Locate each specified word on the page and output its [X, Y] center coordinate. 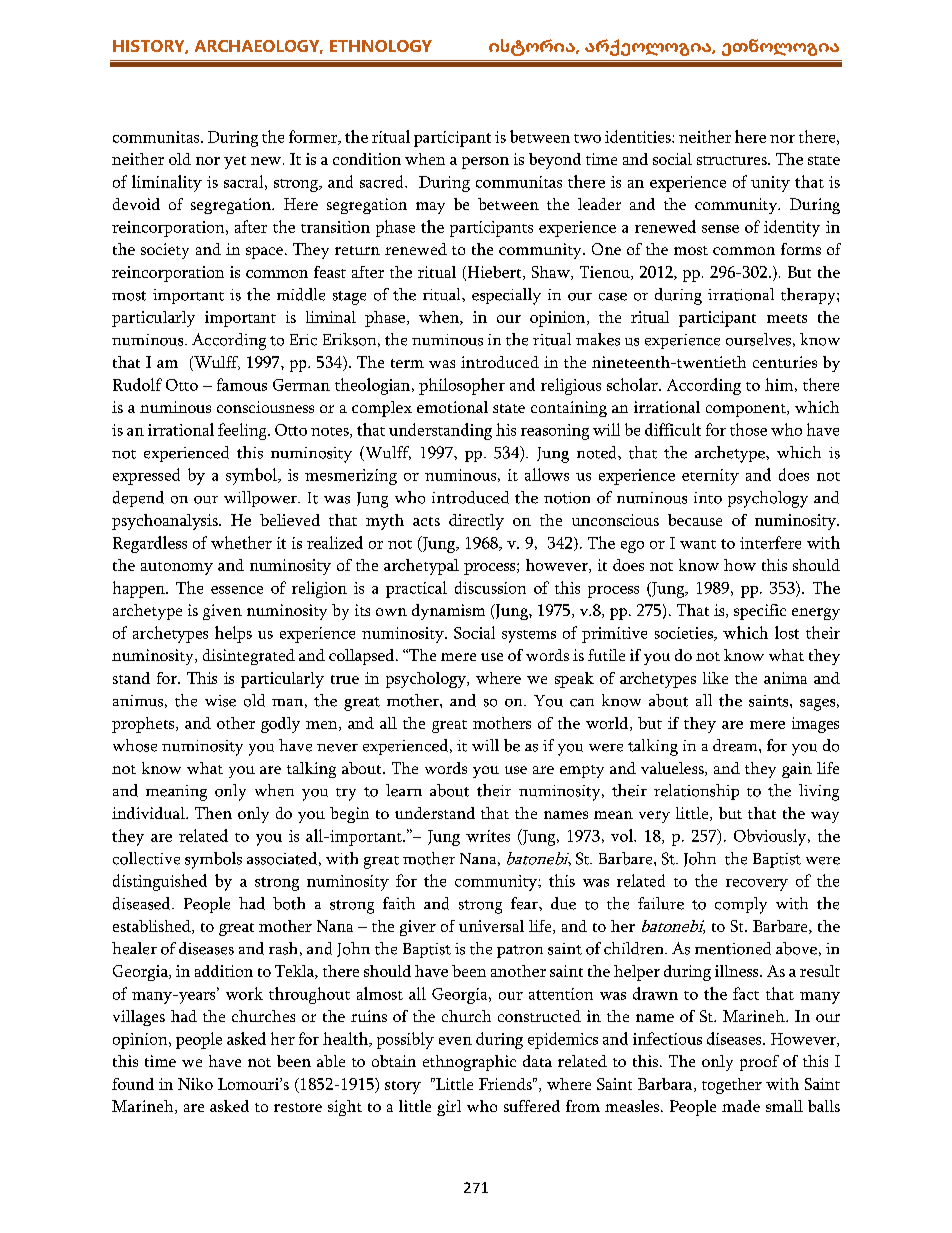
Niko [195, 1084]
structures [733, 160]
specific [760, 612]
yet [235, 162]
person [485, 163]
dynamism [448, 612]
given [222, 612]
